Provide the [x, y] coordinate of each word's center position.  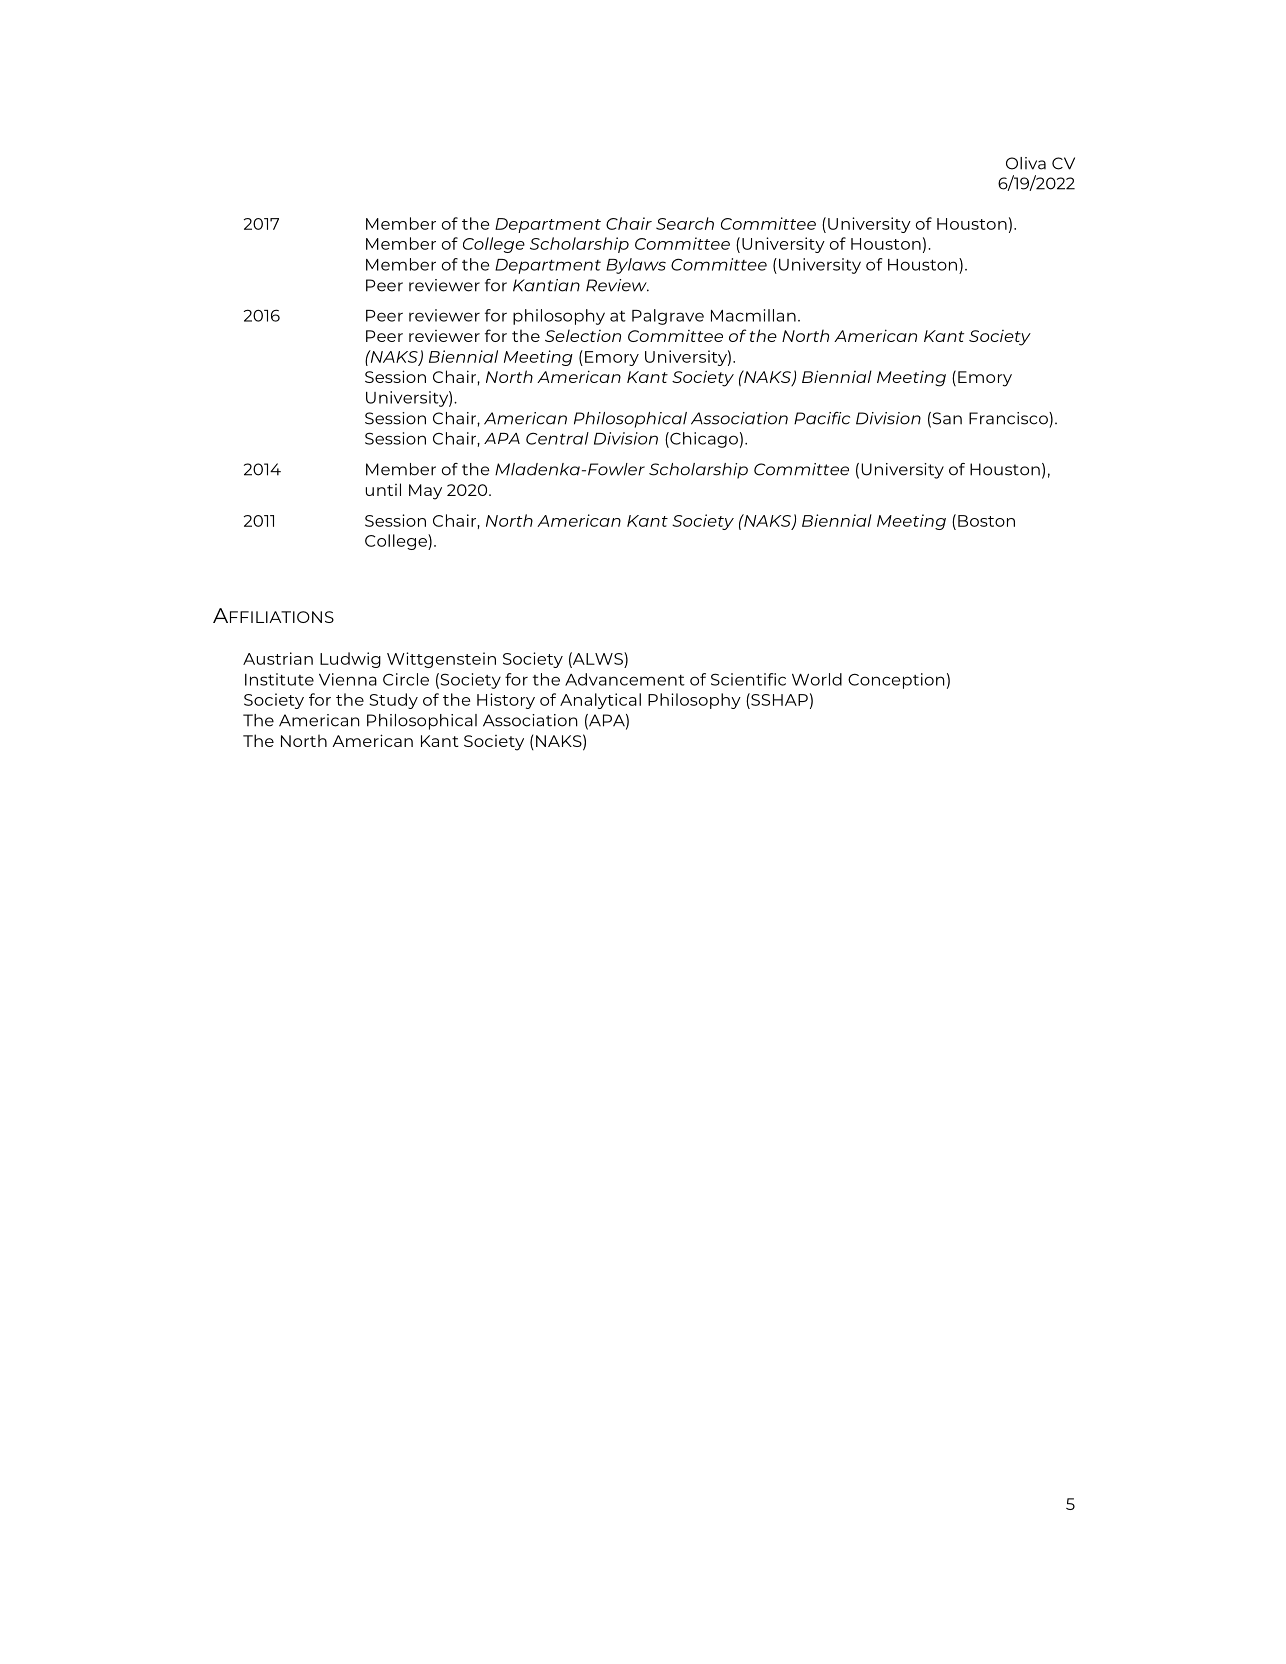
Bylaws [636, 266]
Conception [896, 681]
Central [557, 438]
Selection [583, 335]
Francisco [1009, 418]
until [383, 489]
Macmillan [753, 315]
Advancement [625, 679]
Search [685, 223]
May [425, 492]
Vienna [348, 679]
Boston [986, 521]
